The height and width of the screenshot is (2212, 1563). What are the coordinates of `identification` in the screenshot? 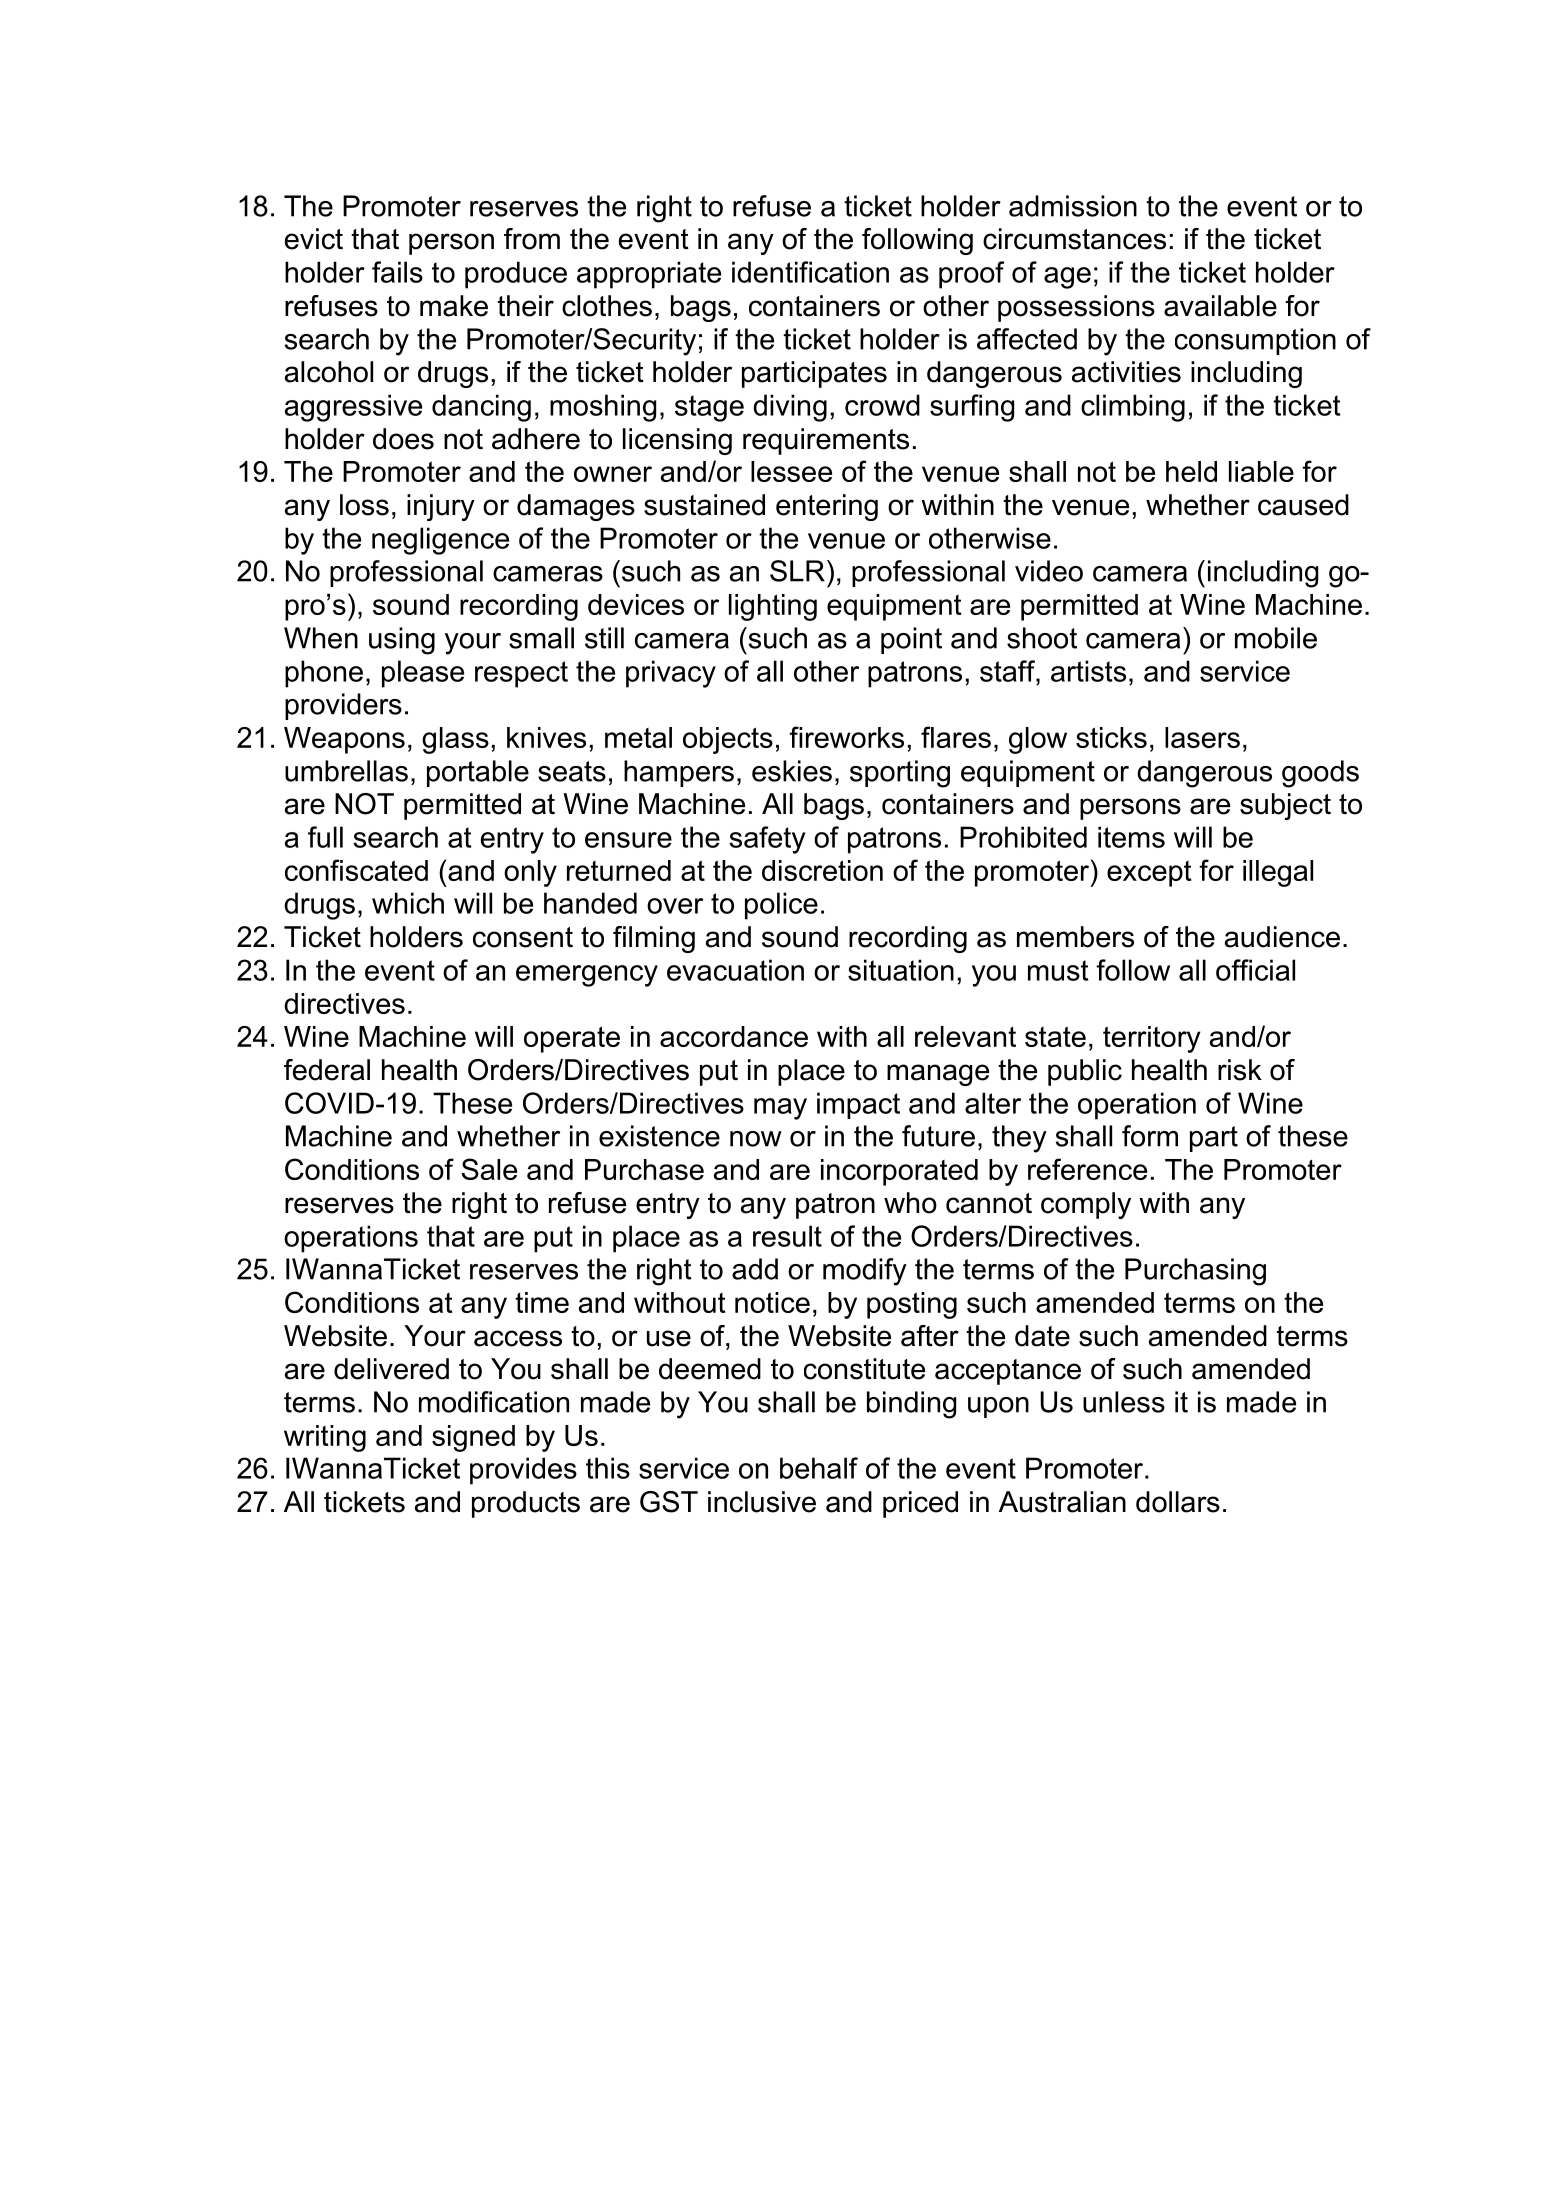 It's located at (810, 272).
